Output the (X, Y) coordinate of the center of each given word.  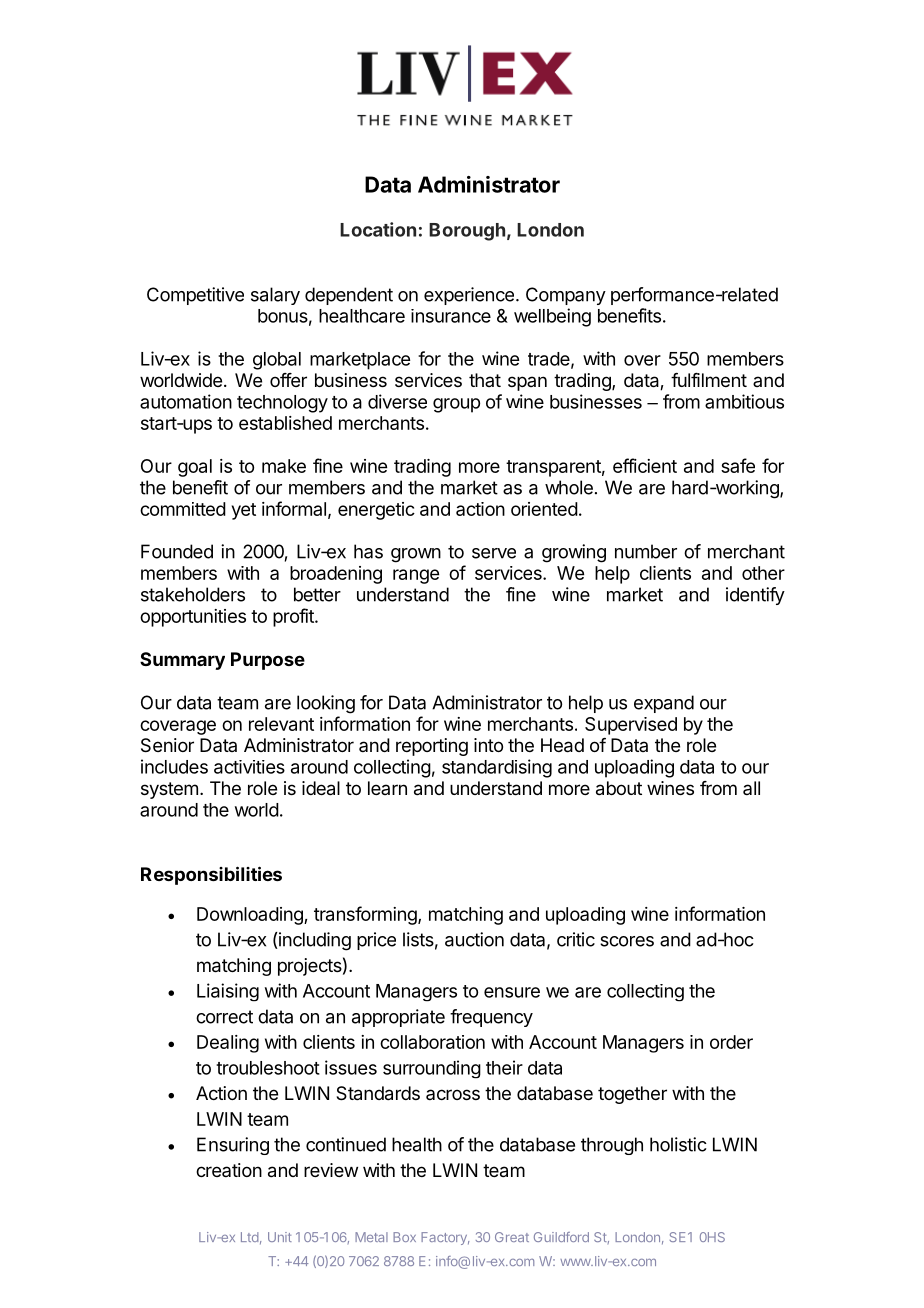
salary (275, 296)
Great (512, 1237)
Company (566, 296)
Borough (467, 232)
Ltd (250, 1237)
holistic (678, 1144)
